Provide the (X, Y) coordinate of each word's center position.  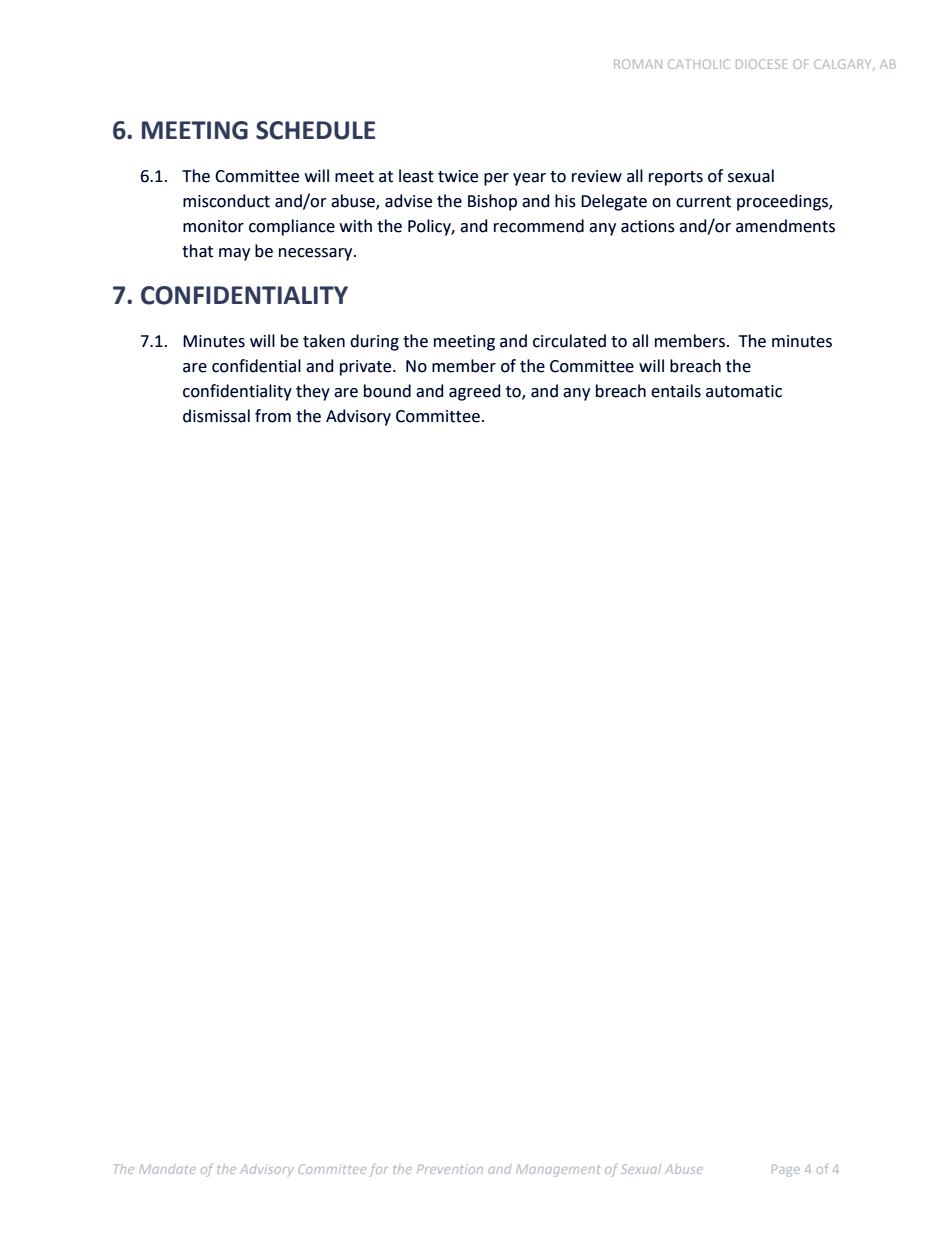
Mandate (167, 1169)
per (496, 179)
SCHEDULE (315, 130)
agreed (474, 392)
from (273, 416)
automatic (744, 391)
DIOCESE (761, 64)
